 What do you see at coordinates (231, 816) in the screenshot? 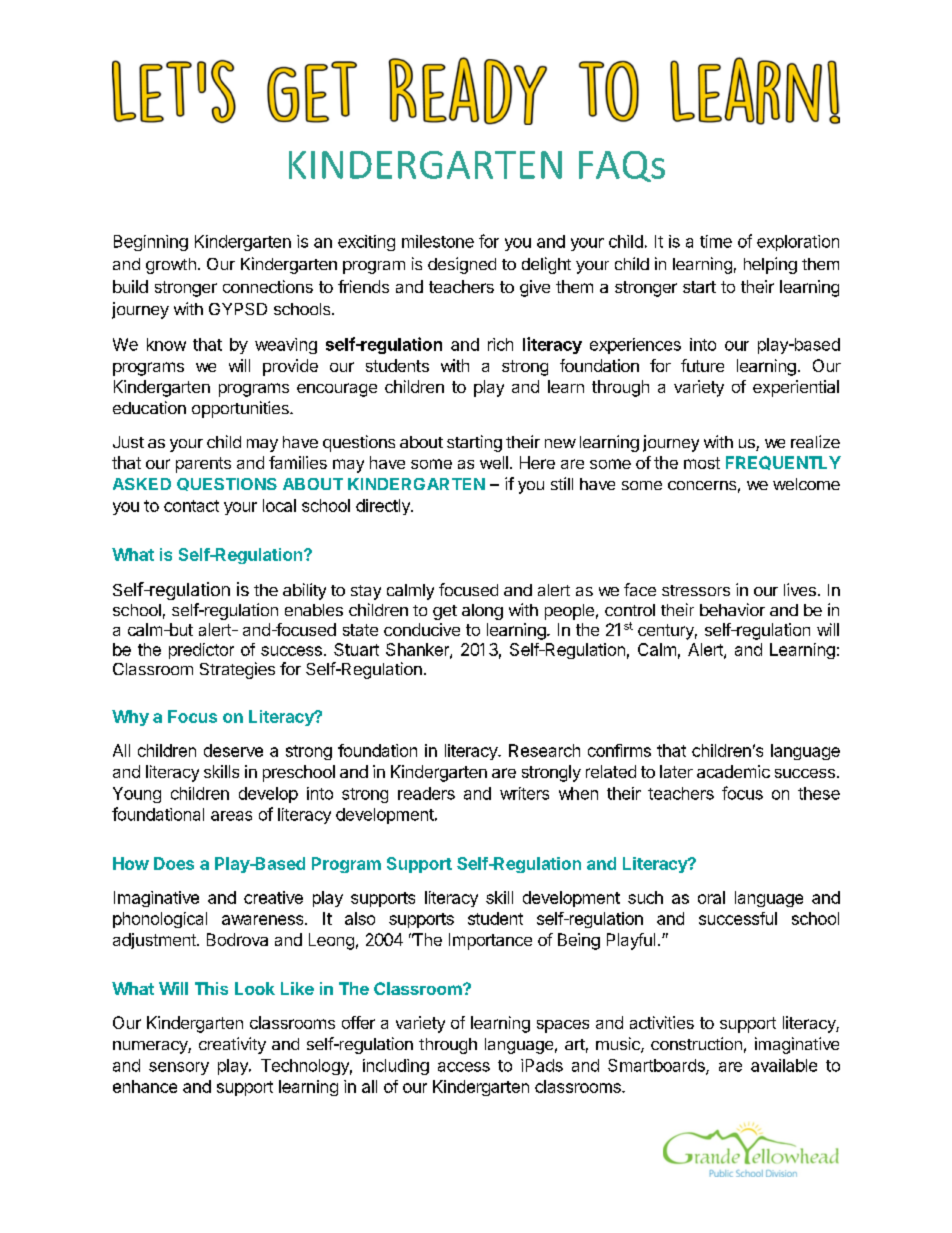
I see `areas` at bounding box center [231, 816].
